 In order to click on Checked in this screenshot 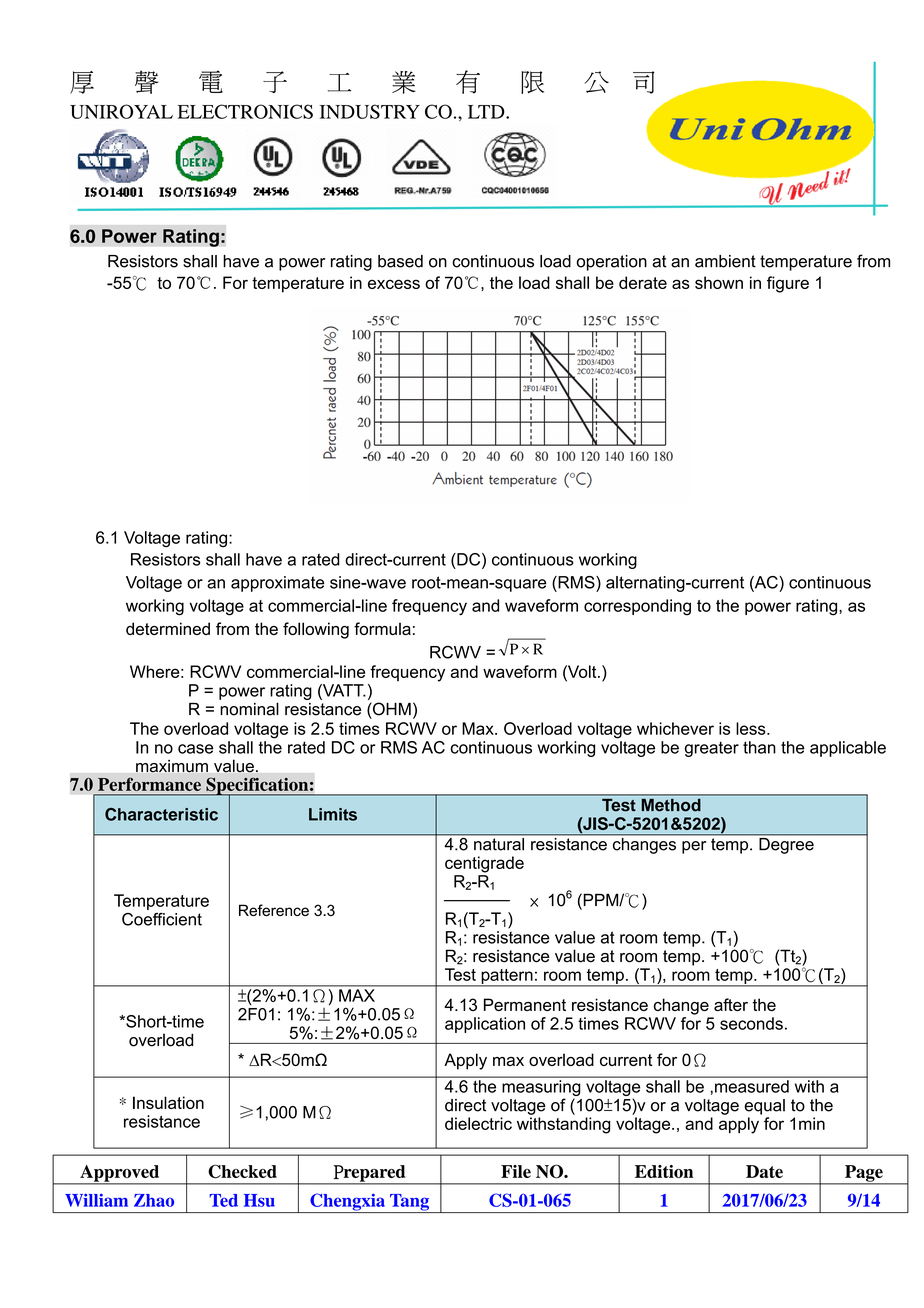, I will do `click(242, 1171)`.
